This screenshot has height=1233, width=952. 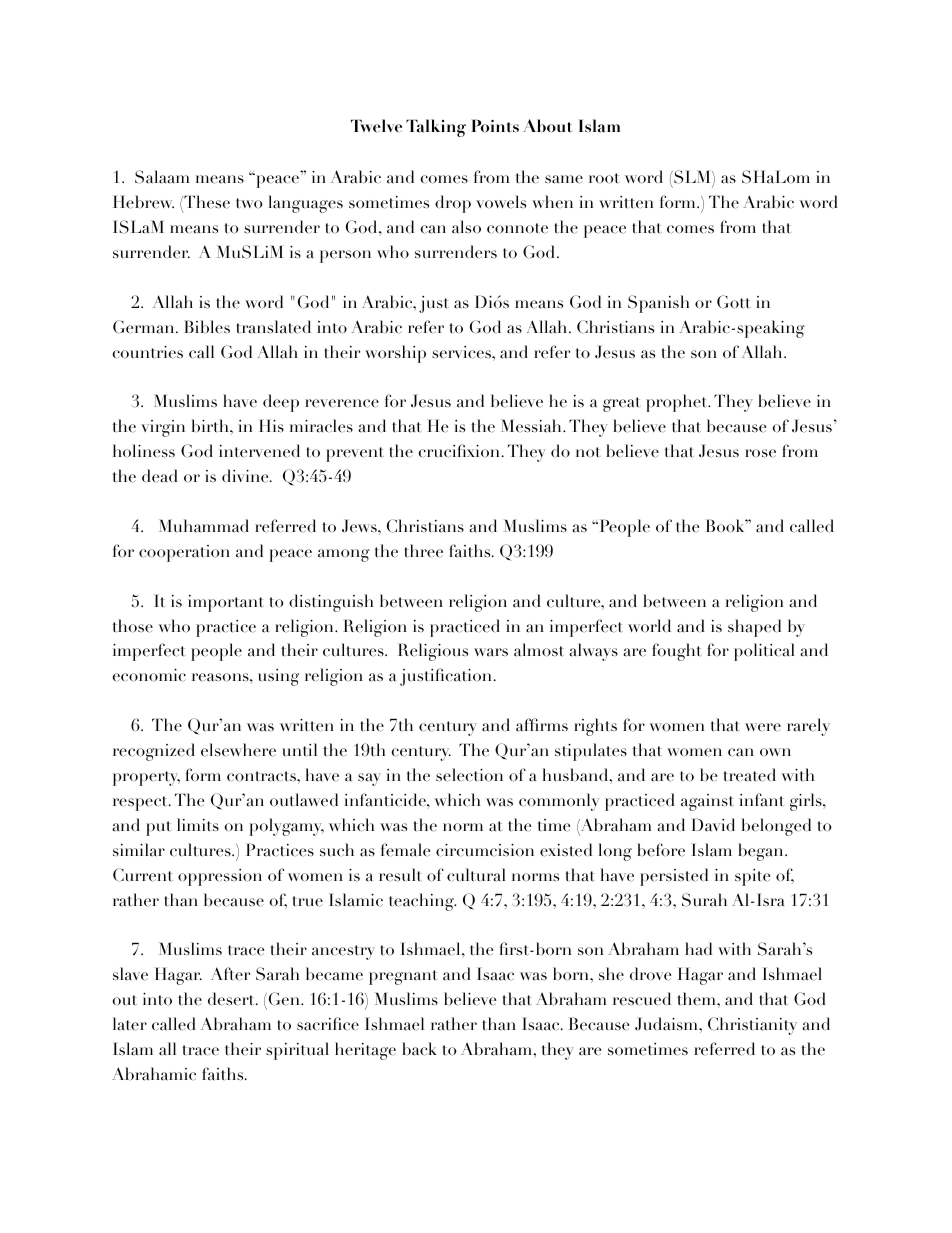 I want to click on Points, so click(x=495, y=126).
